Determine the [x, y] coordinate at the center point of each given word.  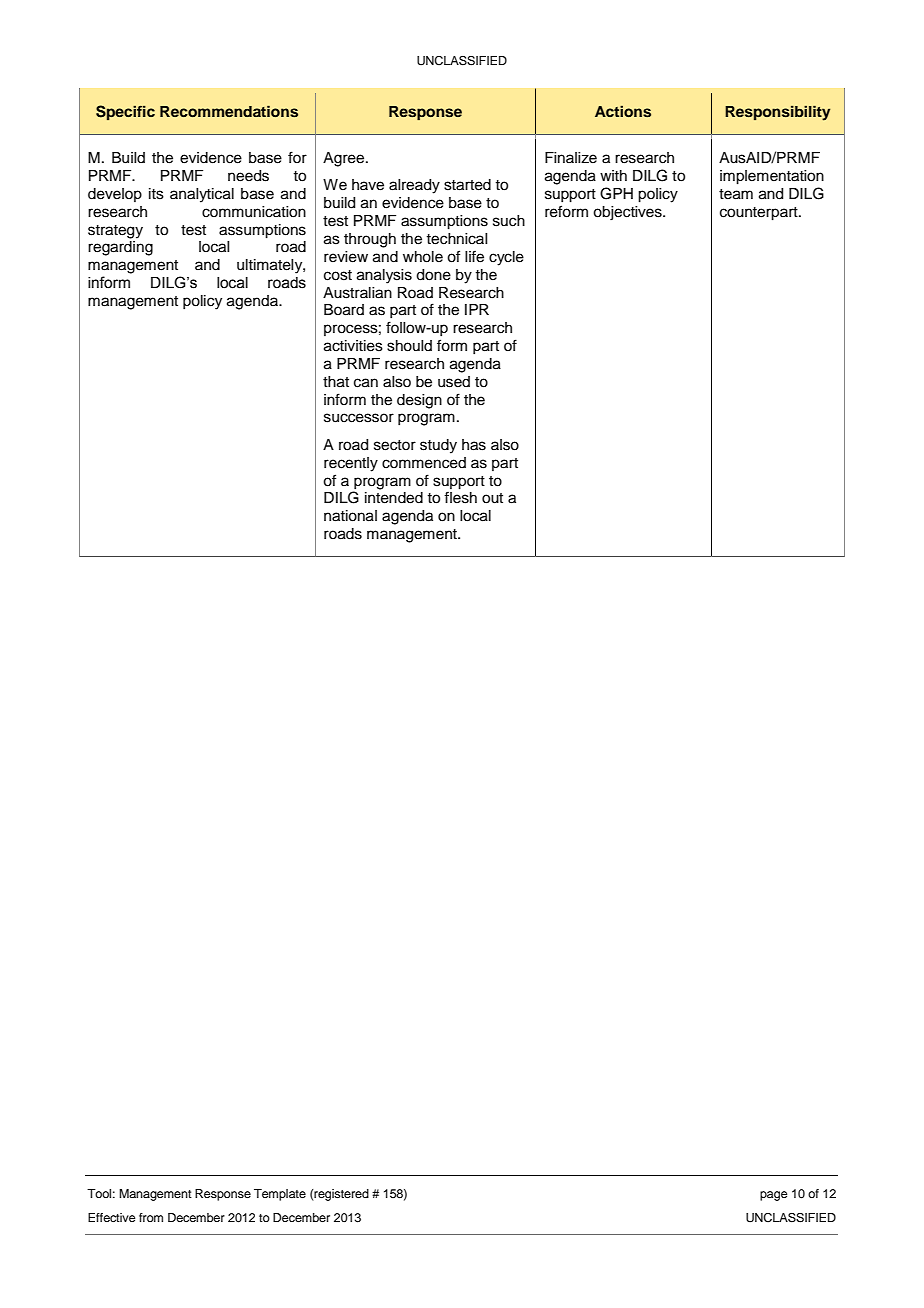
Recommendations [229, 111]
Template [280, 1195]
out [492, 498]
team [736, 194]
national [350, 516]
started [467, 185]
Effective [111, 1217]
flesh [460, 497]
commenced [424, 463]
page [773, 1196]
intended [394, 498]
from [151, 1217]
